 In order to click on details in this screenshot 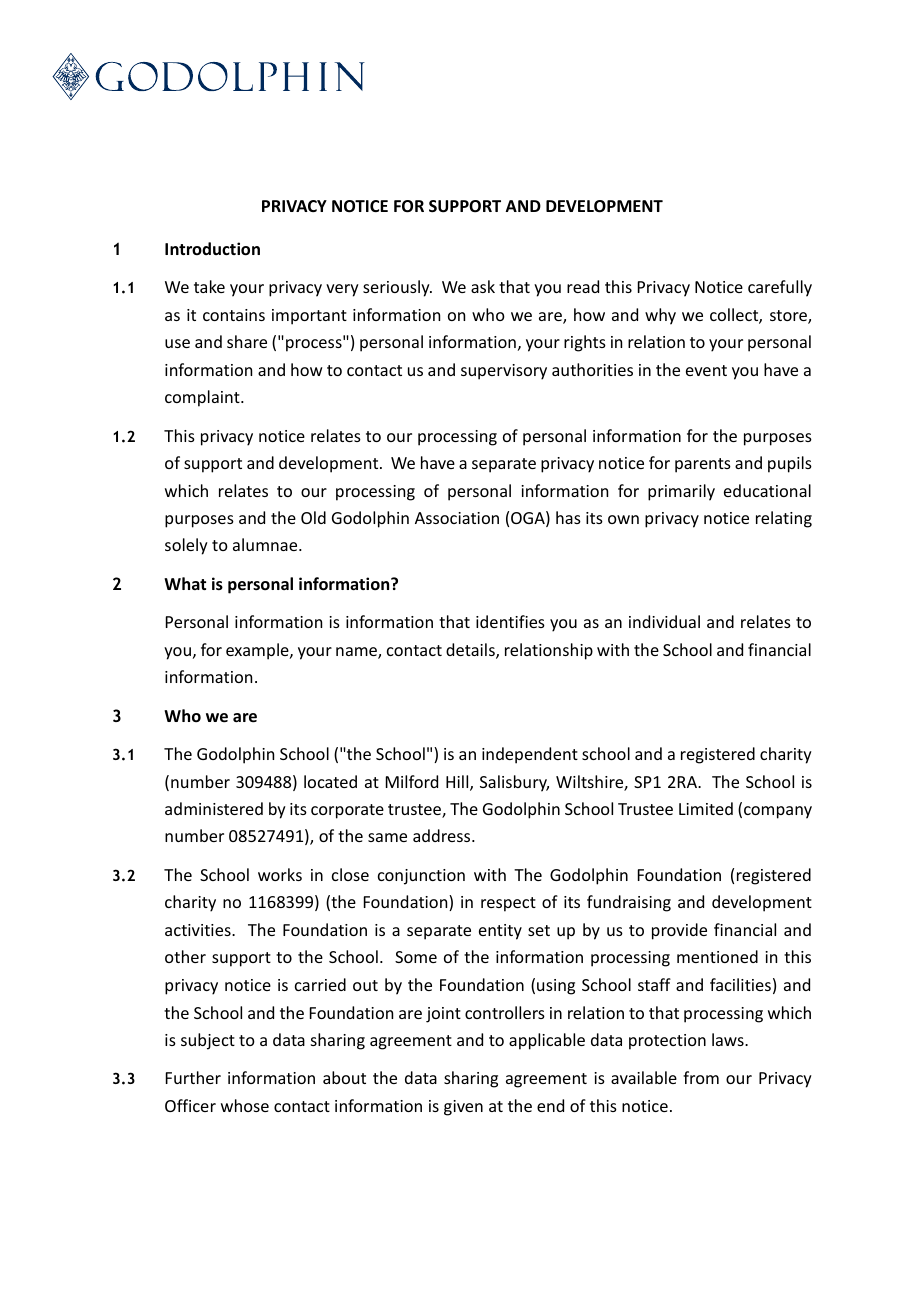, I will do `click(471, 651)`.
